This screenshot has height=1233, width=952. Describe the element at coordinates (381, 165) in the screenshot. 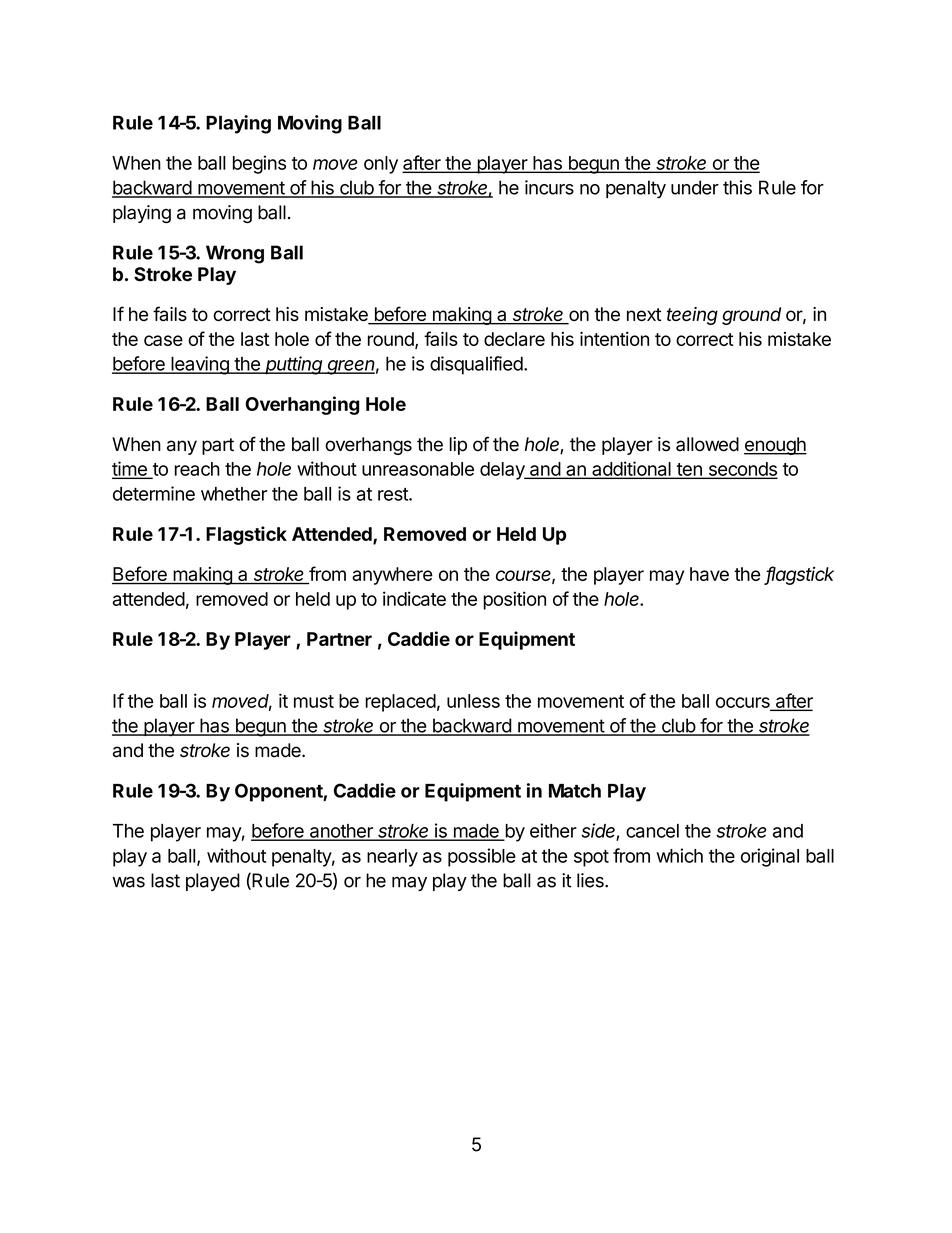

I see `only` at that location.
